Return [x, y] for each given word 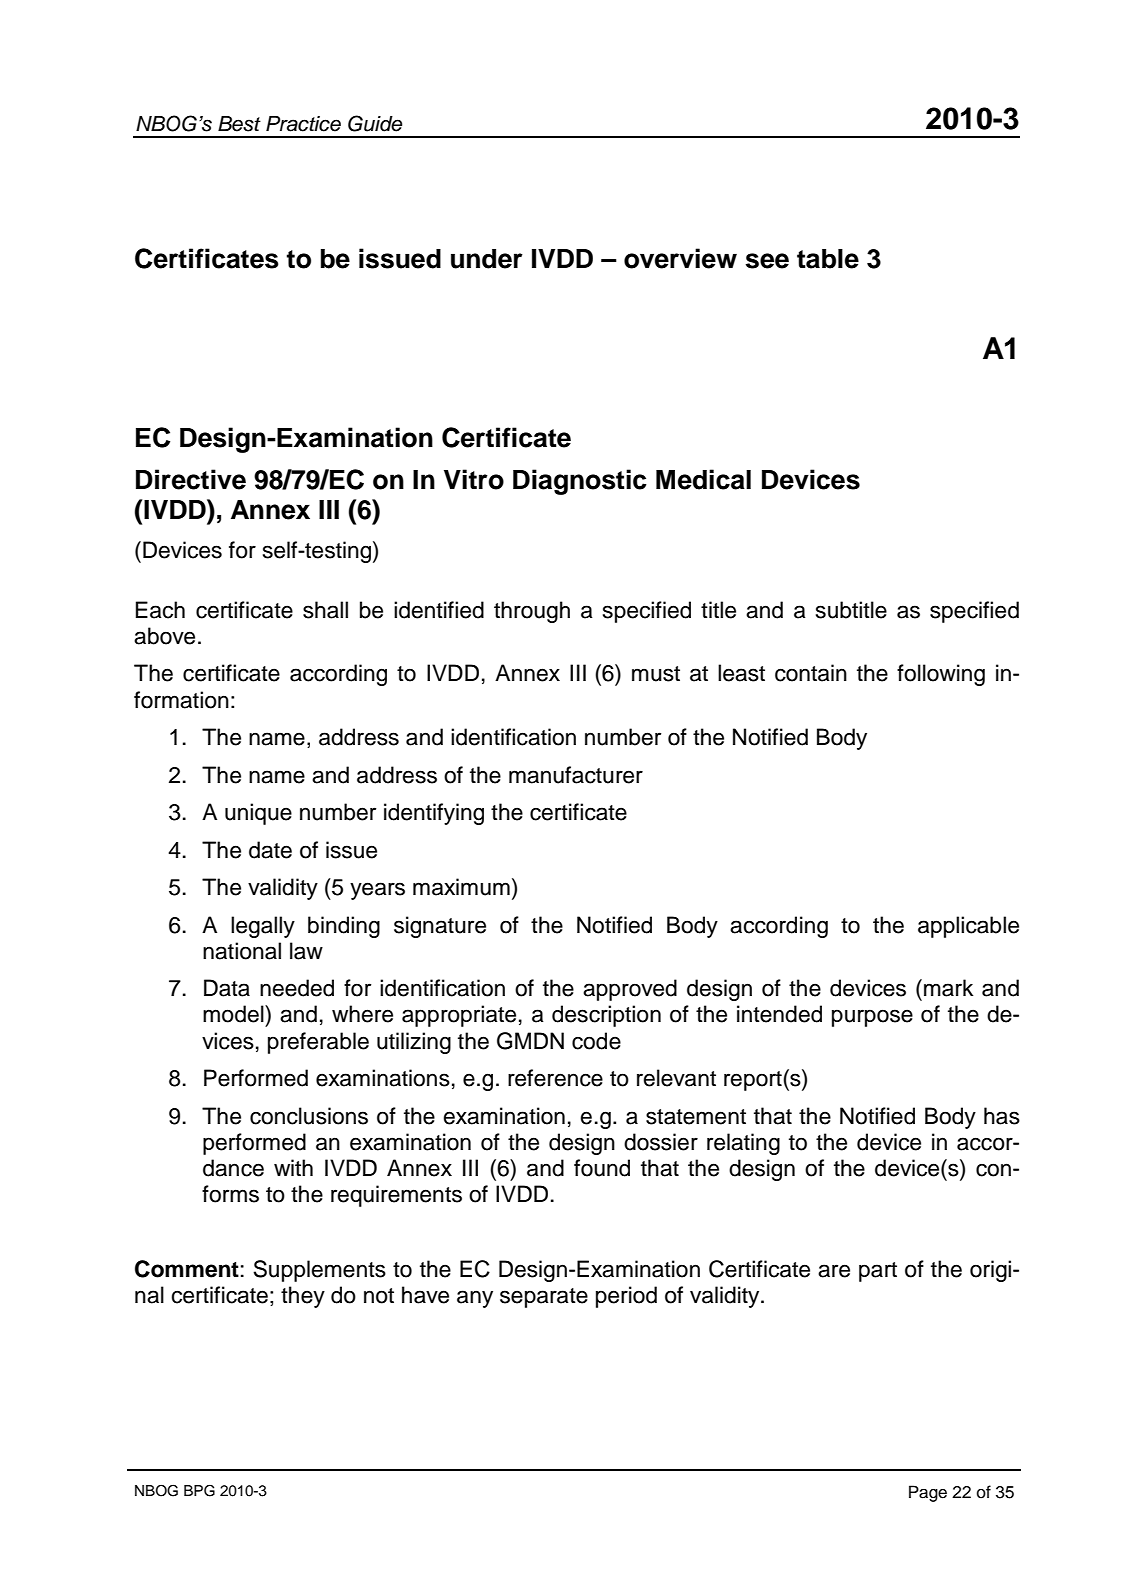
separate [544, 1298]
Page [928, 1493]
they [303, 1297]
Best [239, 124]
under [487, 259]
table [828, 259]
